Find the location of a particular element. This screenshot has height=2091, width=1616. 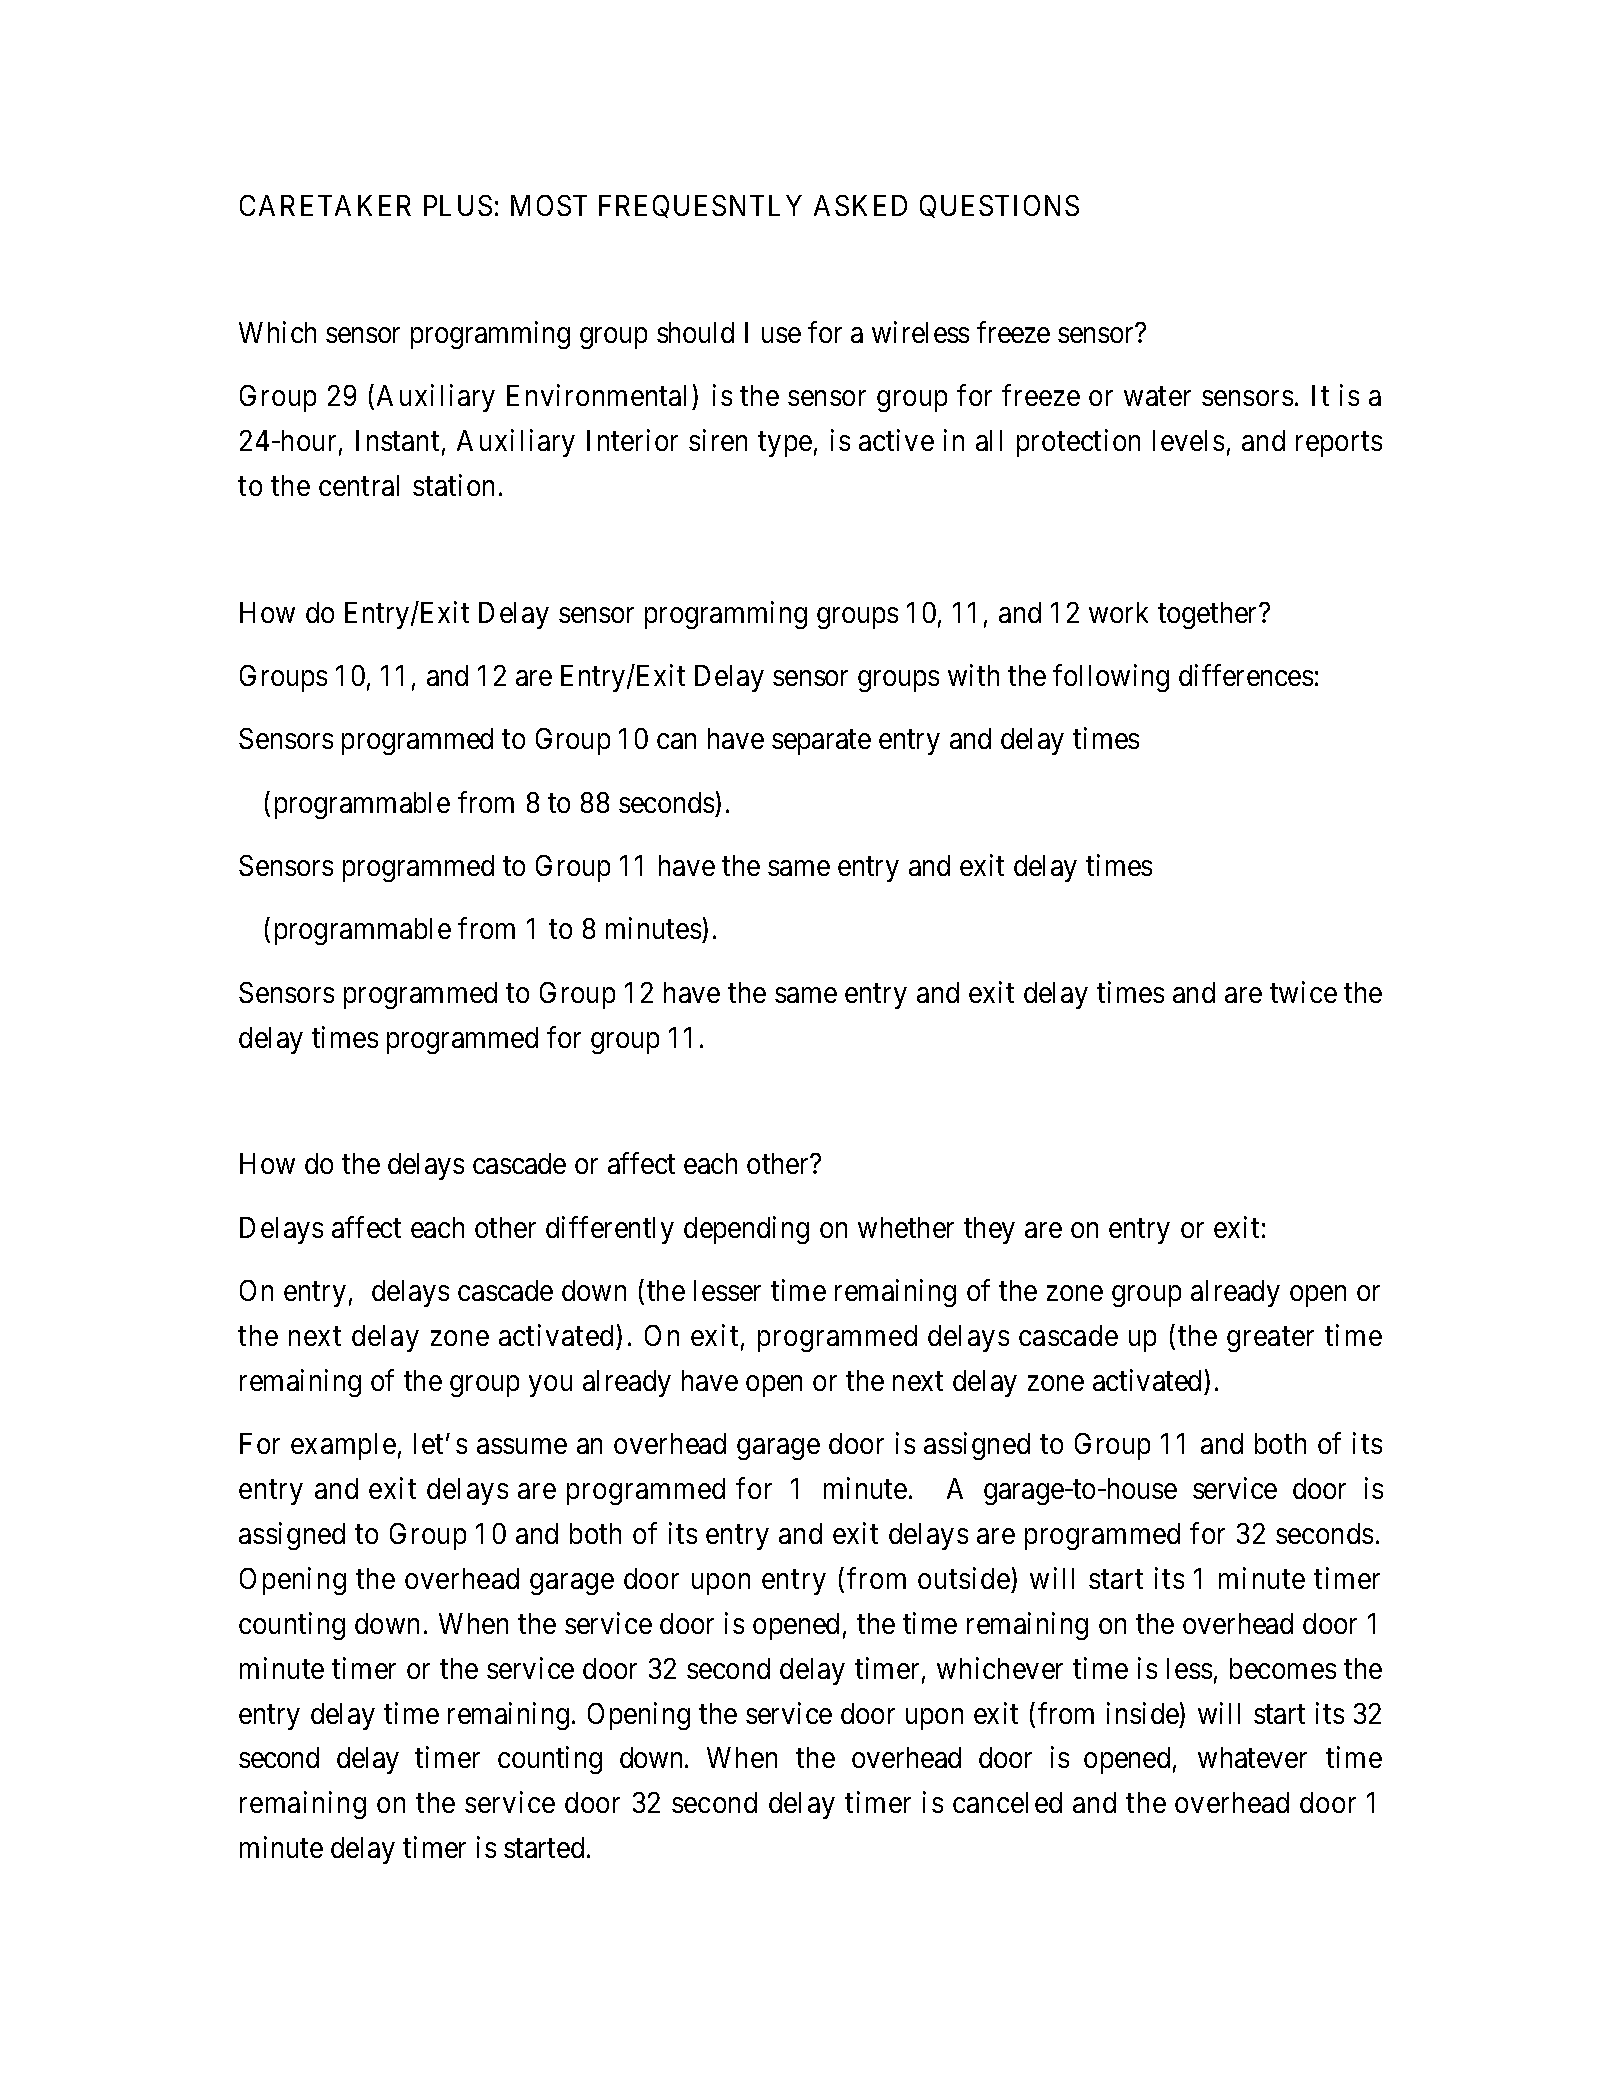

water is located at coordinates (1157, 396).
